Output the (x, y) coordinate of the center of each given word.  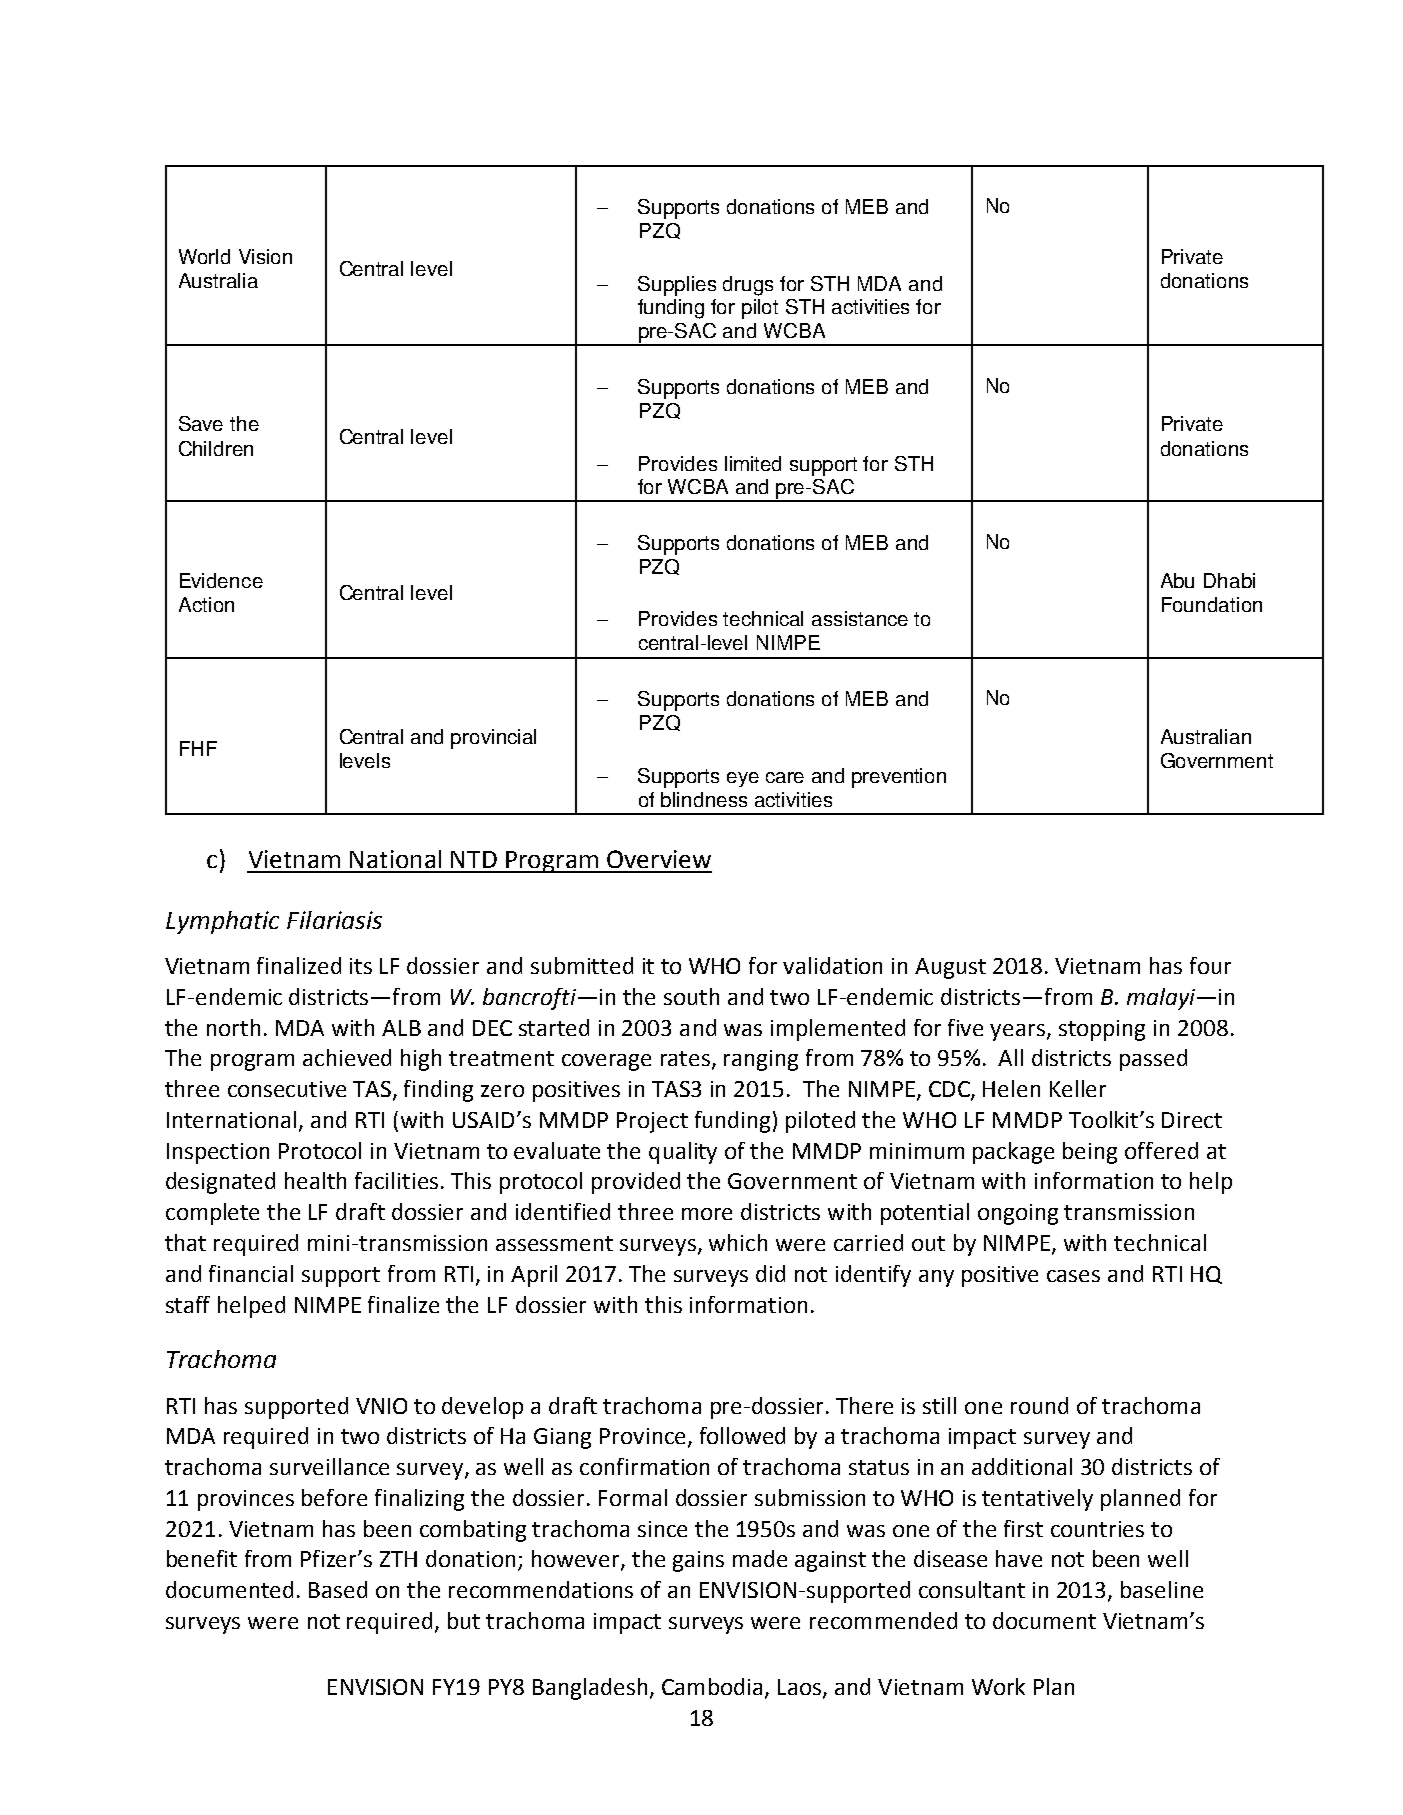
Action (206, 604)
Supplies (677, 286)
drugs (748, 286)
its (361, 966)
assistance (860, 618)
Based (338, 1589)
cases (1073, 1276)
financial (251, 1273)
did (770, 1273)
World (204, 256)
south (691, 996)
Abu (1177, 580)
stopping (1102, 1030)
